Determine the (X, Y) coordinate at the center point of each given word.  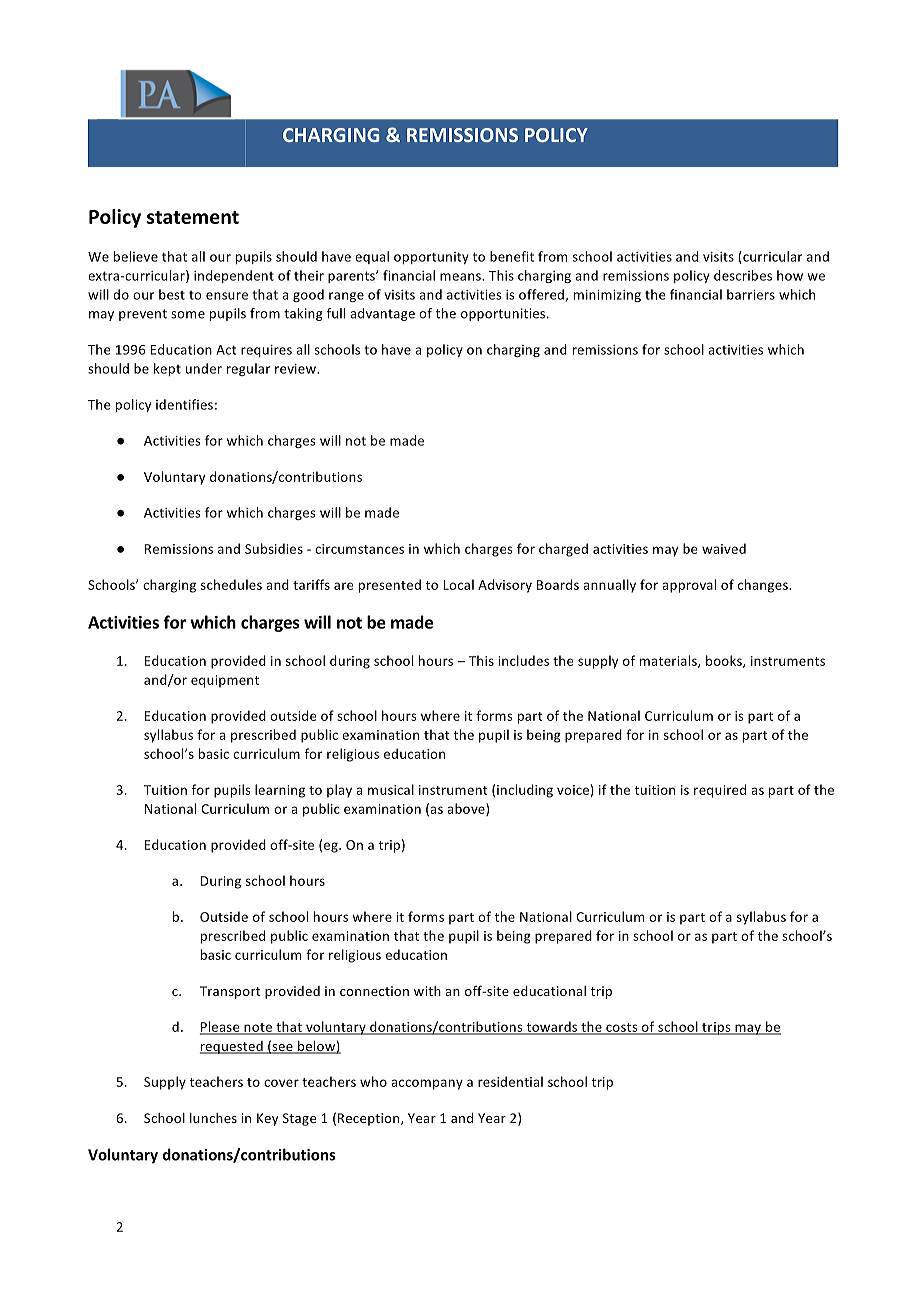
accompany (427, 1084)
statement (193, 217)
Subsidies (274, 548)
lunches (213, 1118)
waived (724, 548)
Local (458, 584)
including (525, 791)
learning (280, 791)
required (720, 791)
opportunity (431, 258)
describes (743, 275)
